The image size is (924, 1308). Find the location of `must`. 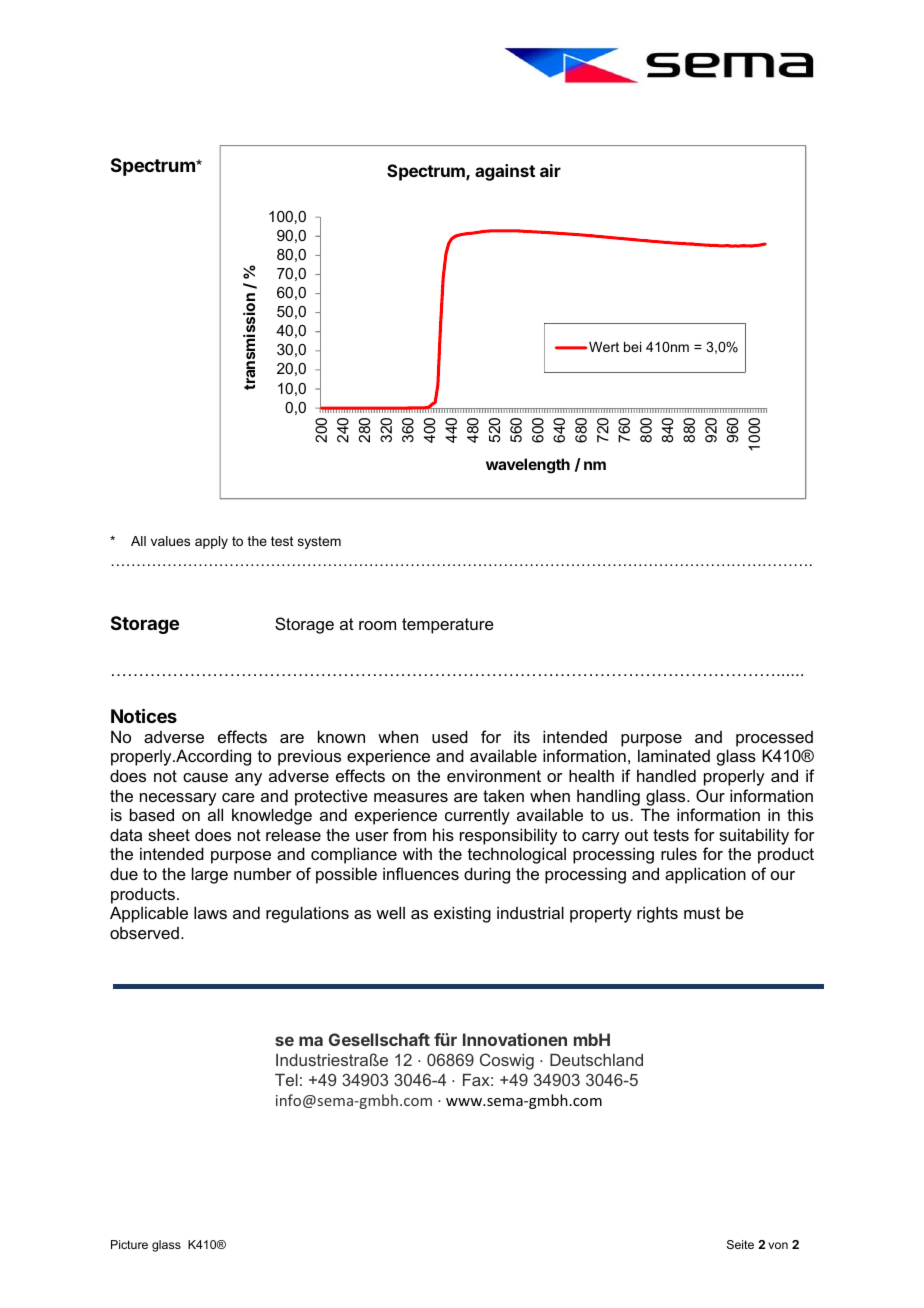

must is located at coordinates (702, 913).
